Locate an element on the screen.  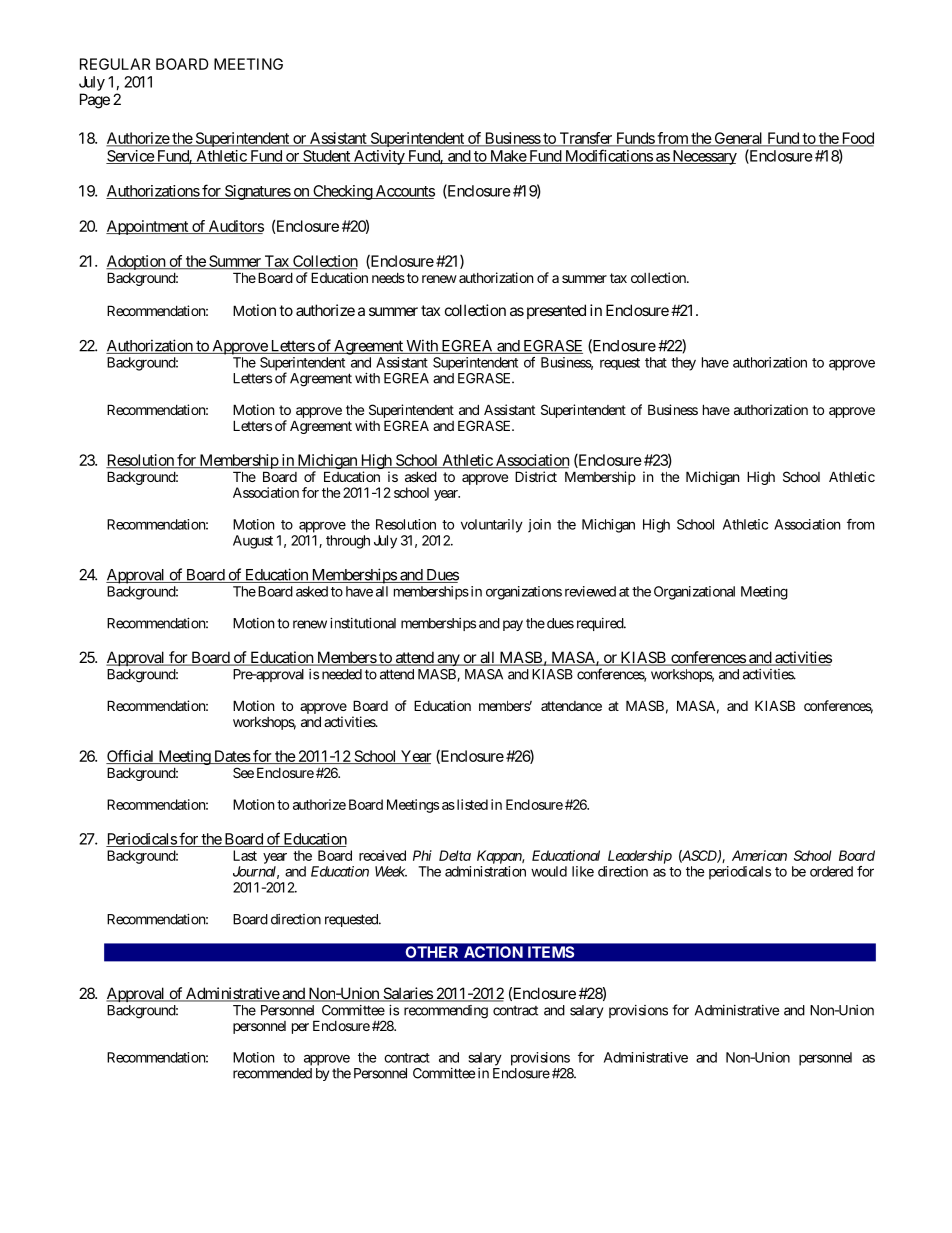
Adoption is located at coordinates (136, 264).
